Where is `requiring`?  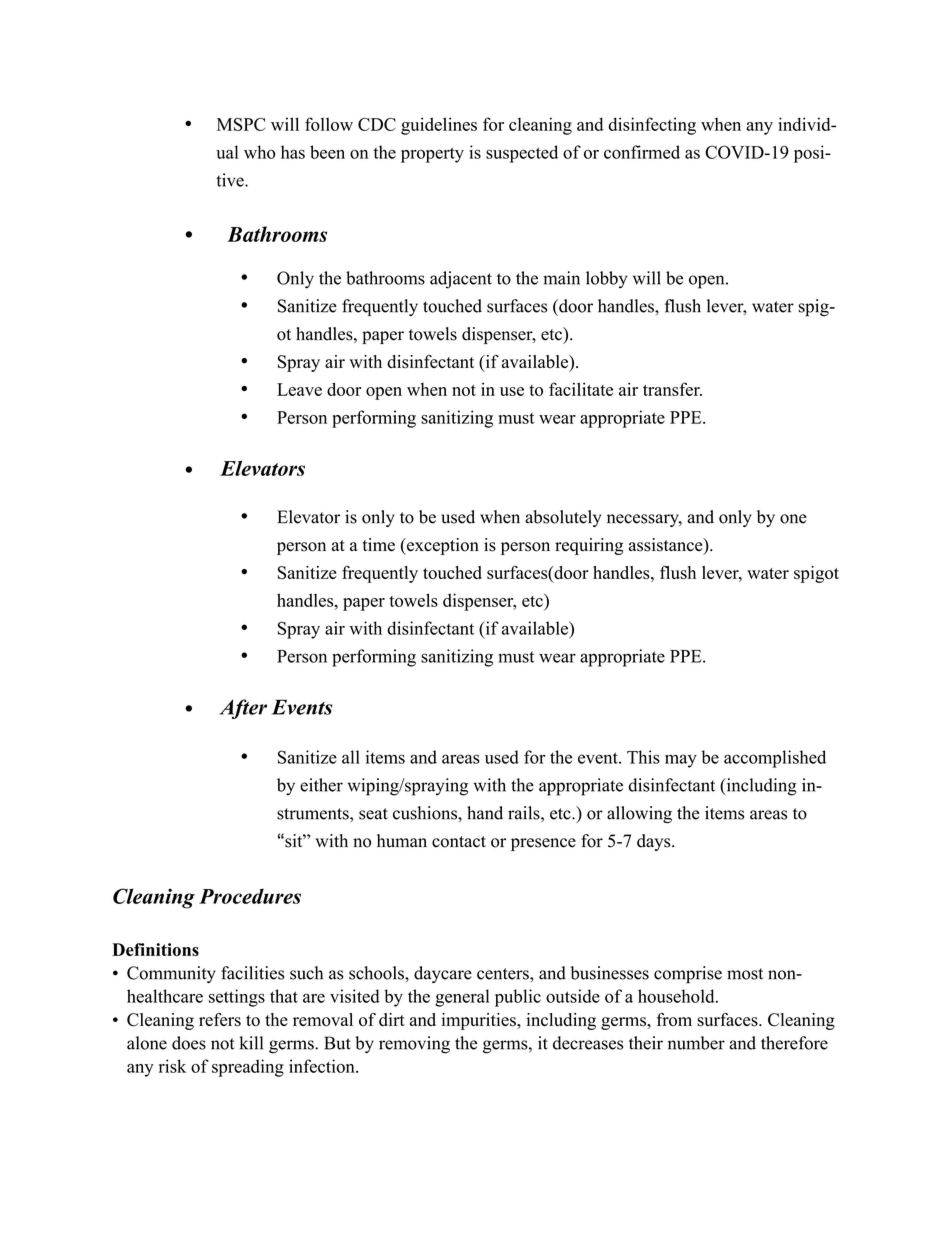 requiring is located at coordinates (589, 546).
